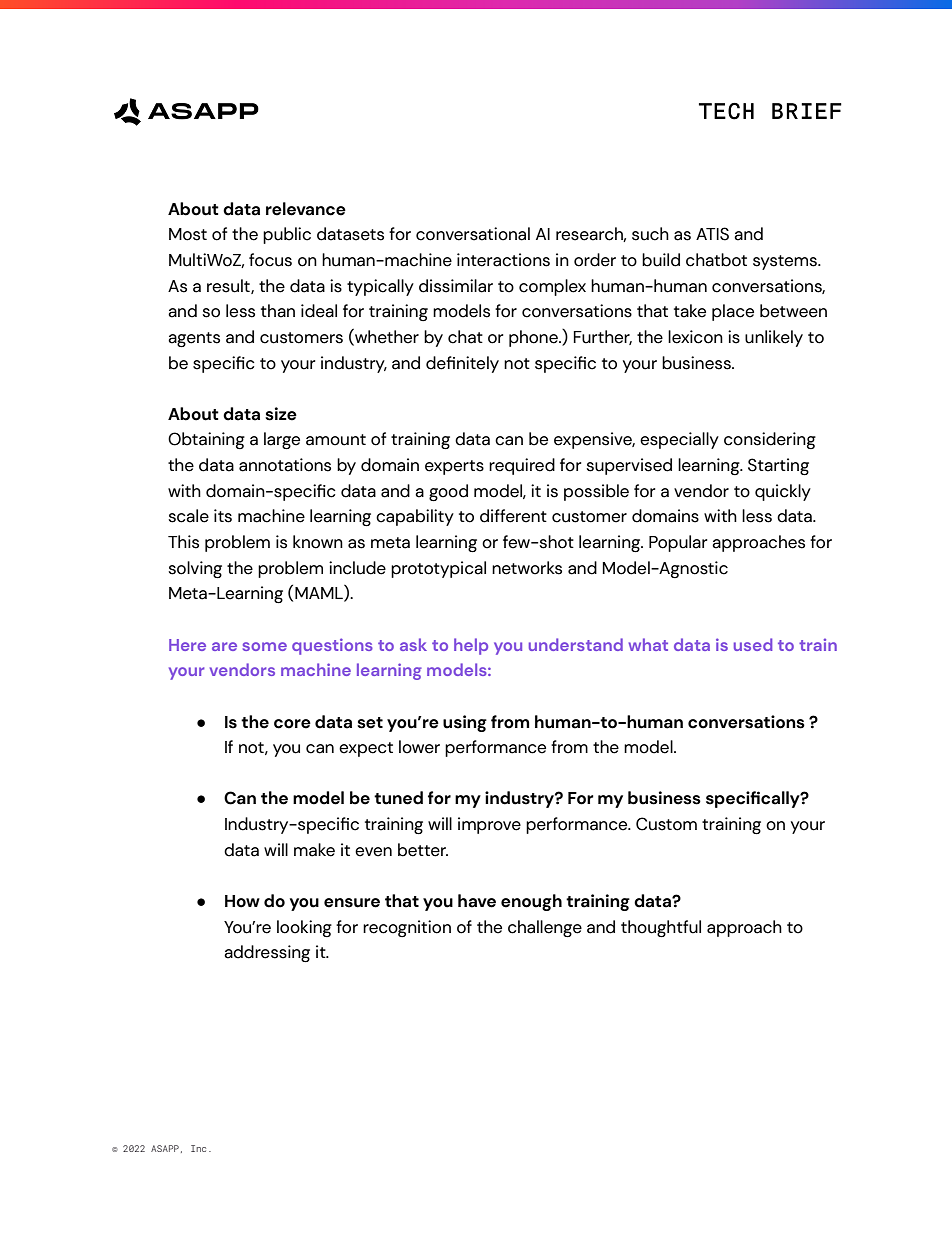 This document has width=952, height=1233. I want to click on have, so click(477, 901).
